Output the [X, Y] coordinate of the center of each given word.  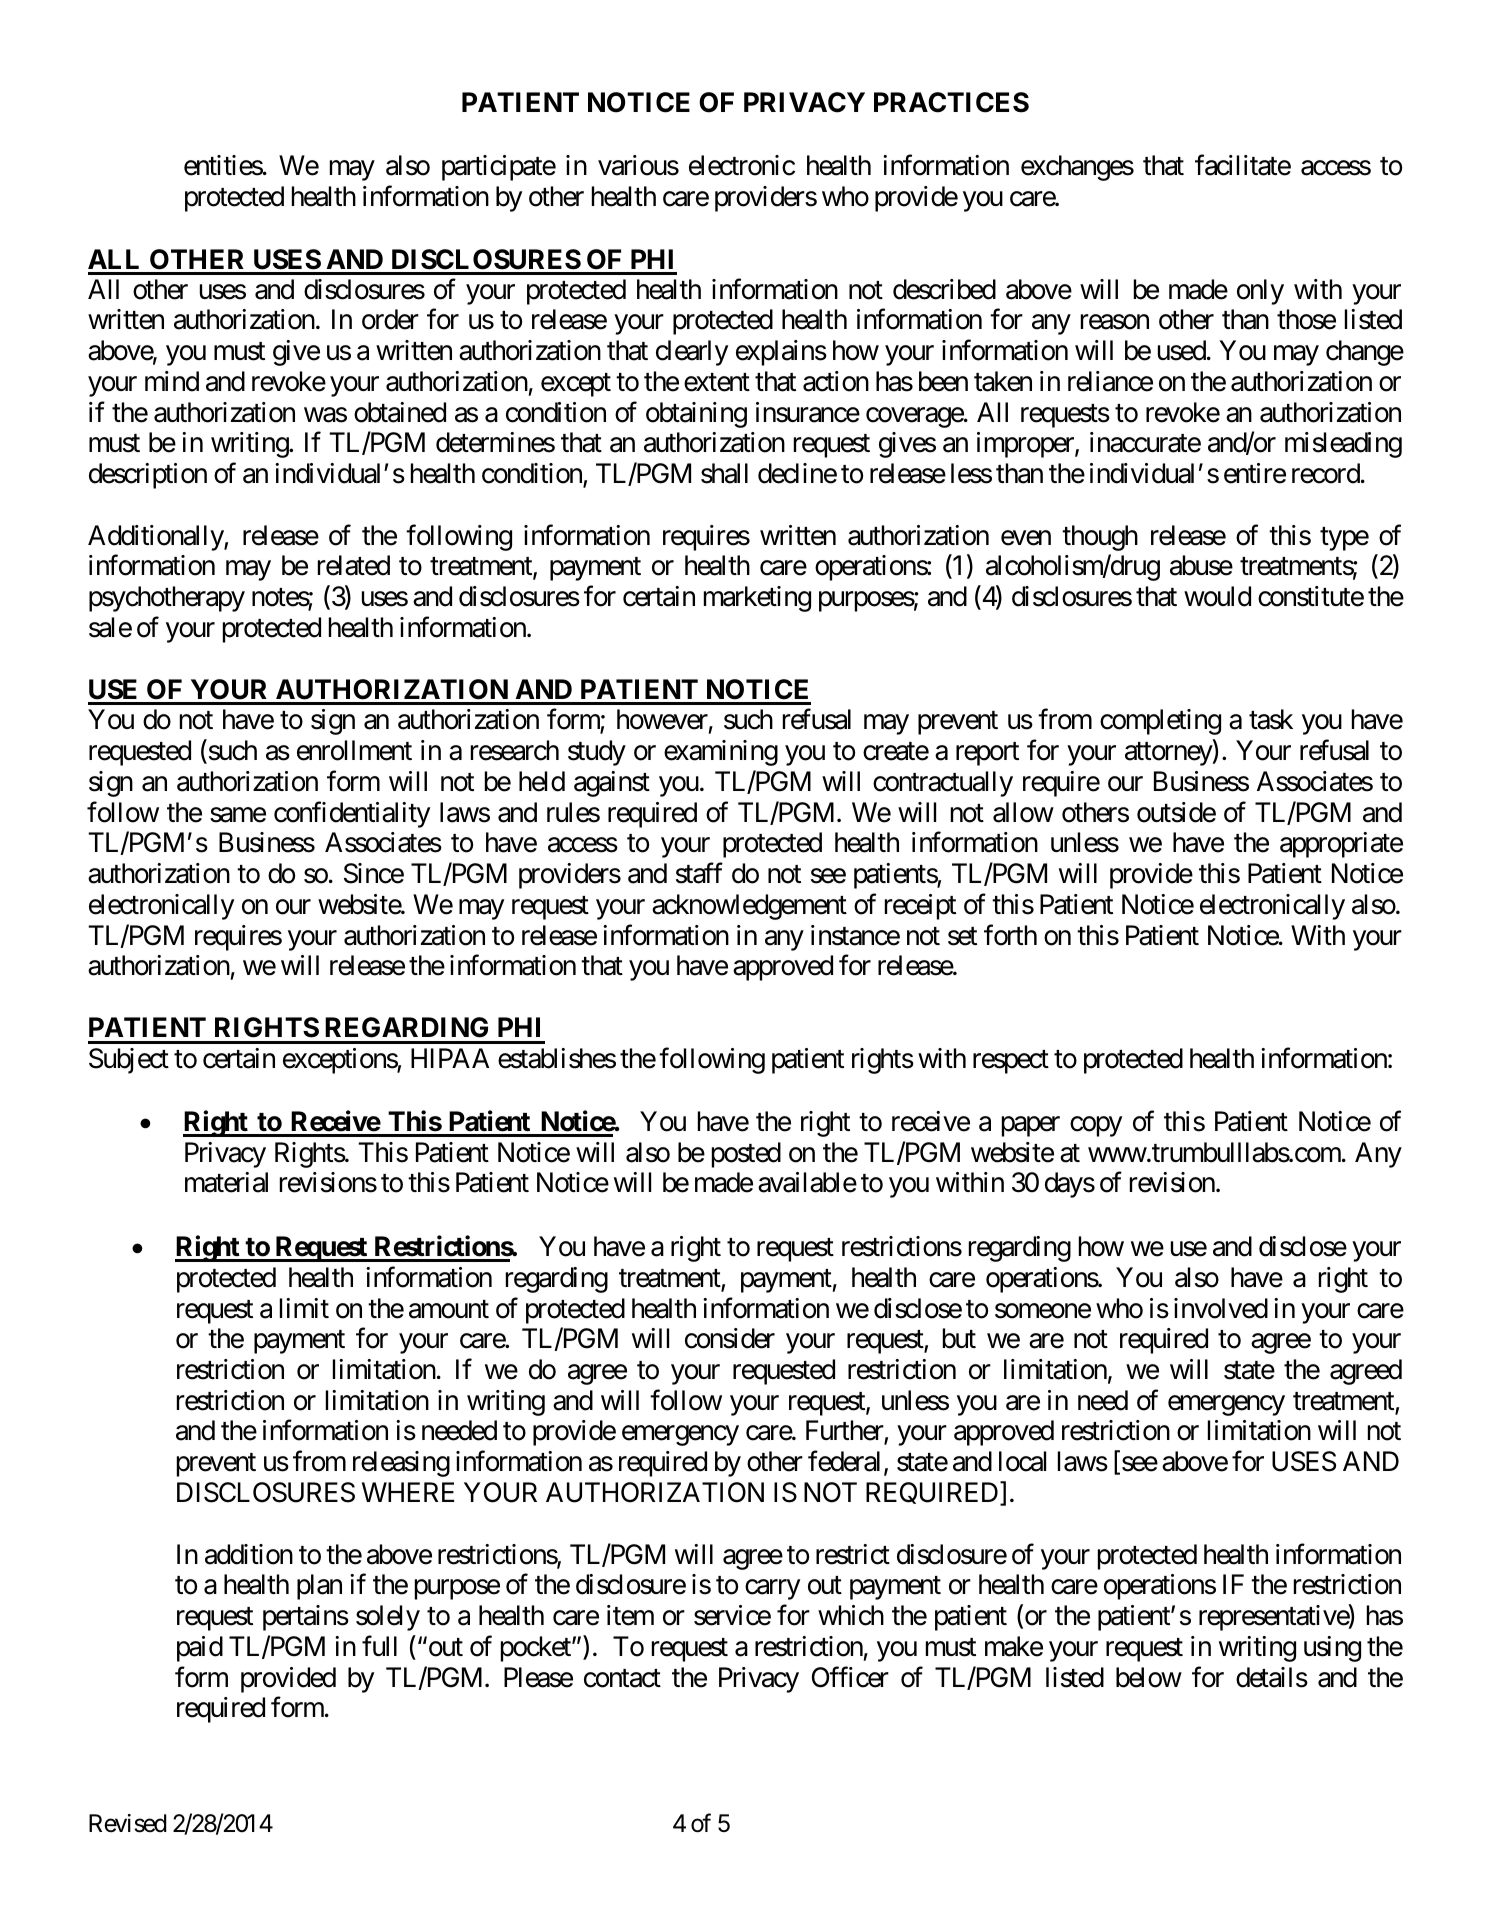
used [1182, 350]
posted [746, 1155]
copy [1096, 1127]
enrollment [354, 750]
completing [1160, 722]
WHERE [408, 1492]
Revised [128, 1823]
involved [1221, 1308]
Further [845, 1432]
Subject [129, 1061]
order [390, 319]
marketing [757, 599]
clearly [692, 353]
